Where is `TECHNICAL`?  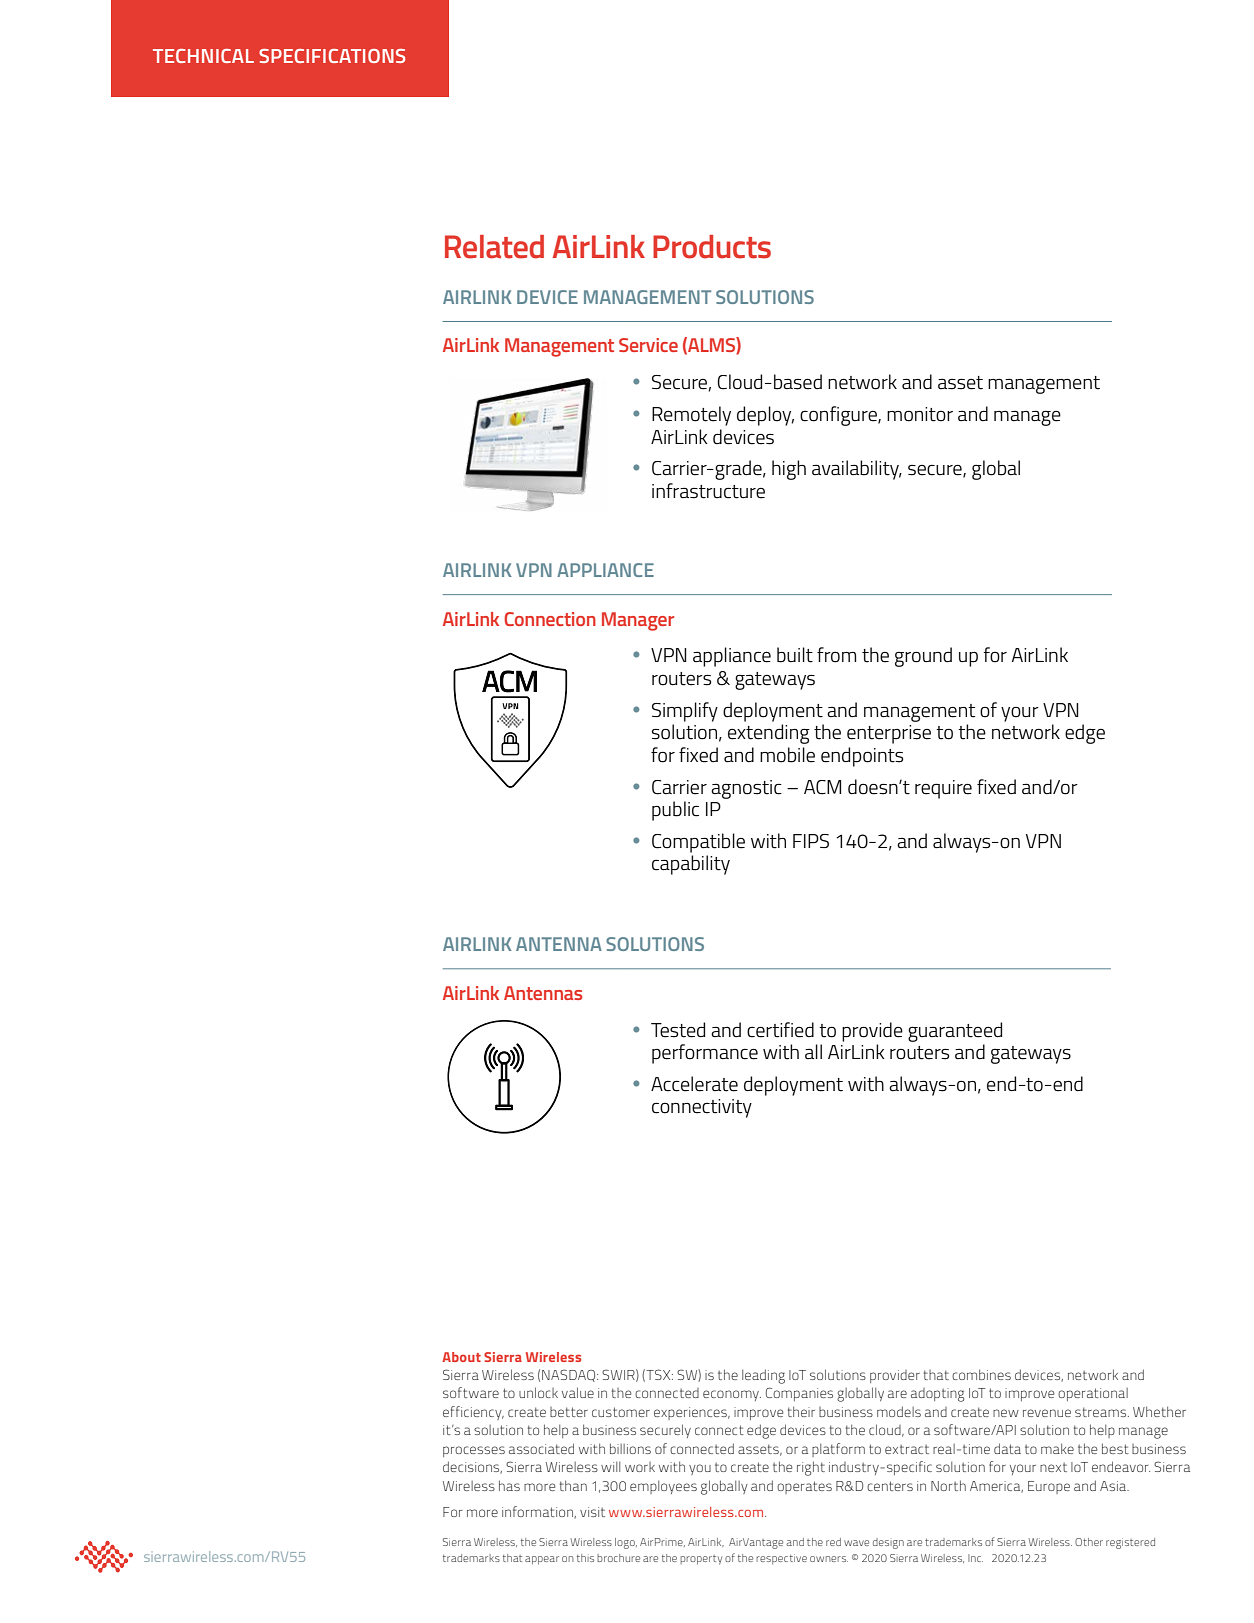
TECHNICAL is located at coordinates (203, 56).
